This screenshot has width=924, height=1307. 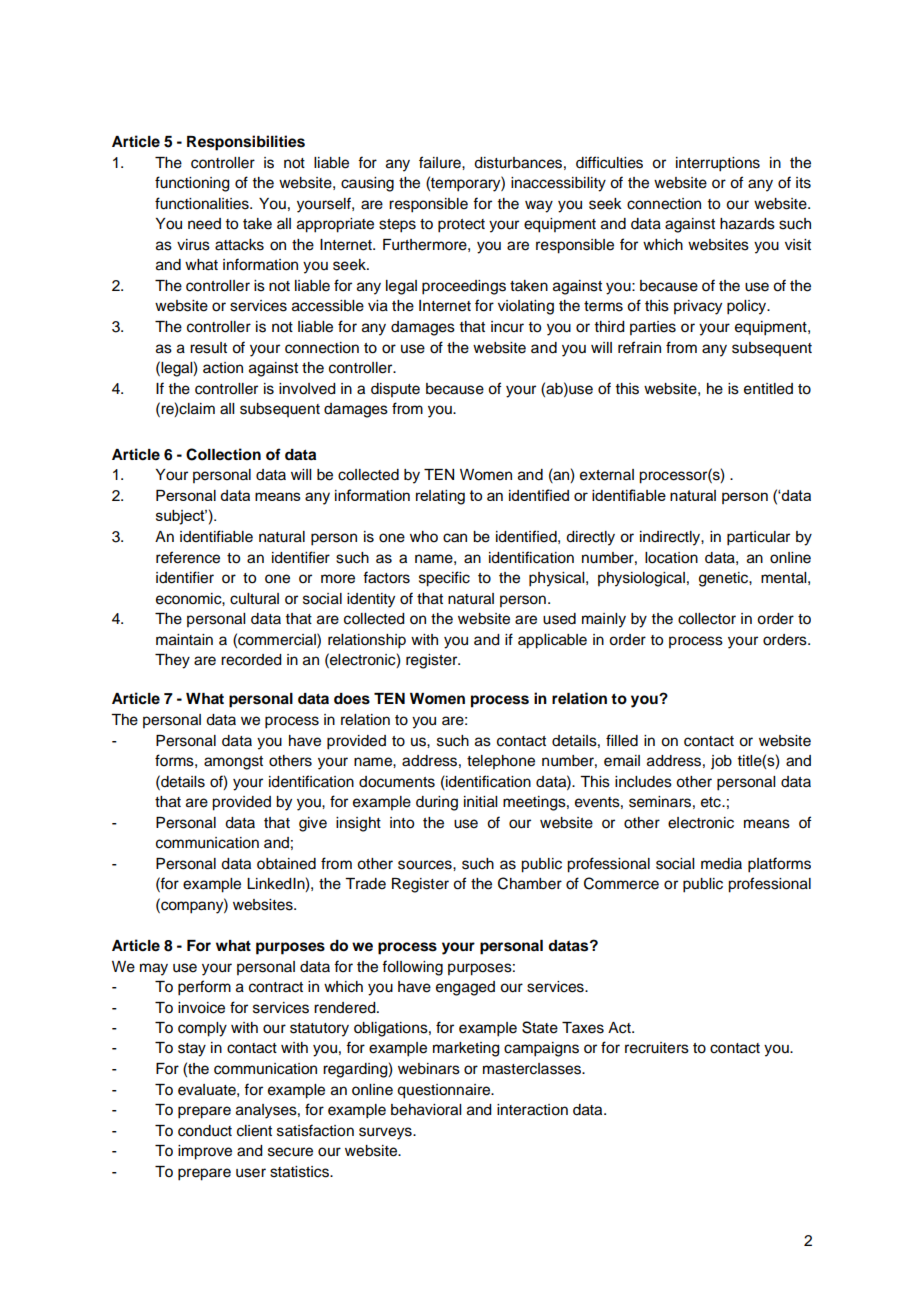 What do you see at coordinates (707, 619) in the screenshot?
I see `collector` at bounding box center [707, 619].
